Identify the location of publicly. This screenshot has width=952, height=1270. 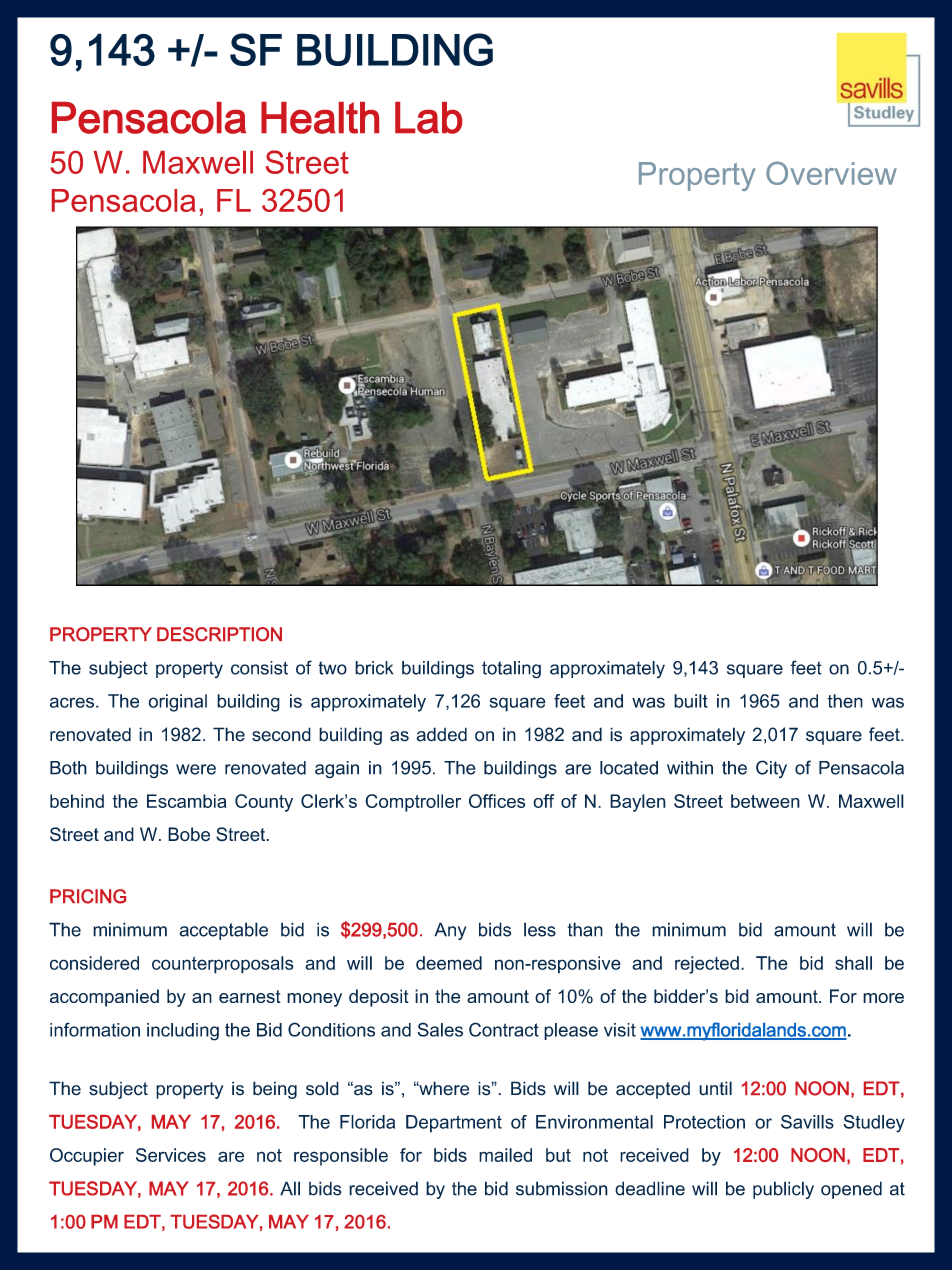
(783, 1190).
